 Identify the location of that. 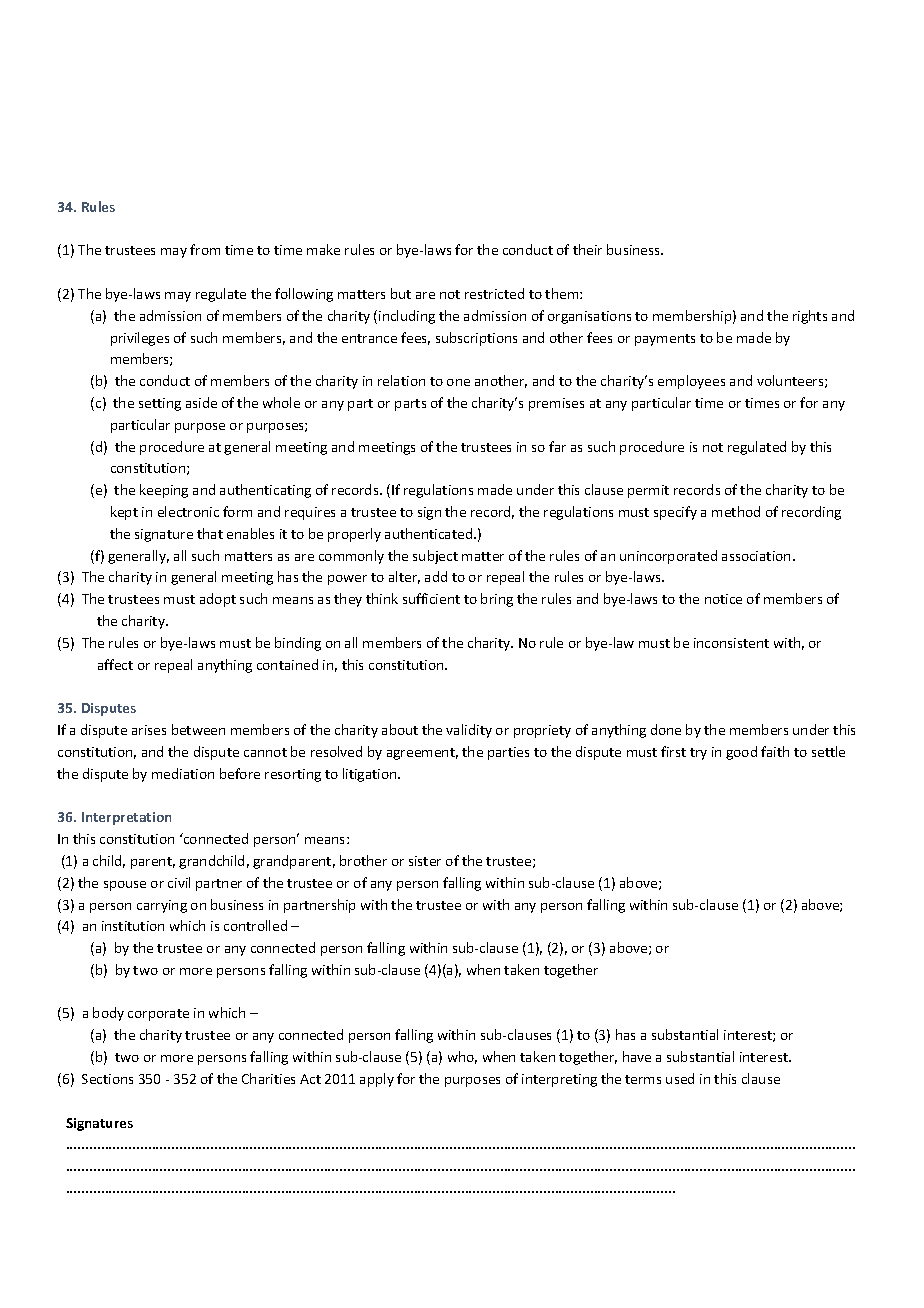
(210, 533).
